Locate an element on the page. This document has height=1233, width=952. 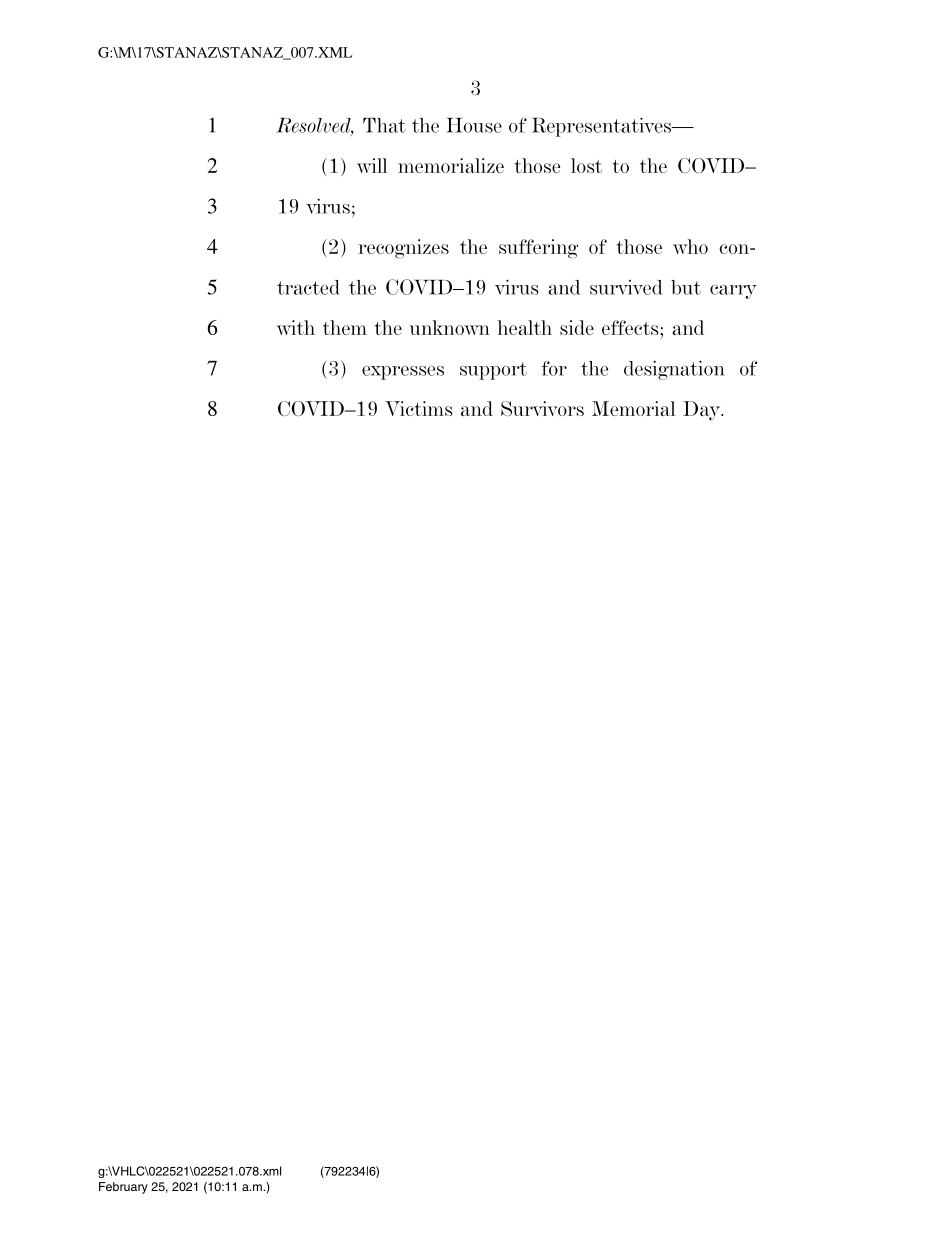
Day is located at coordinates (703, 411).
